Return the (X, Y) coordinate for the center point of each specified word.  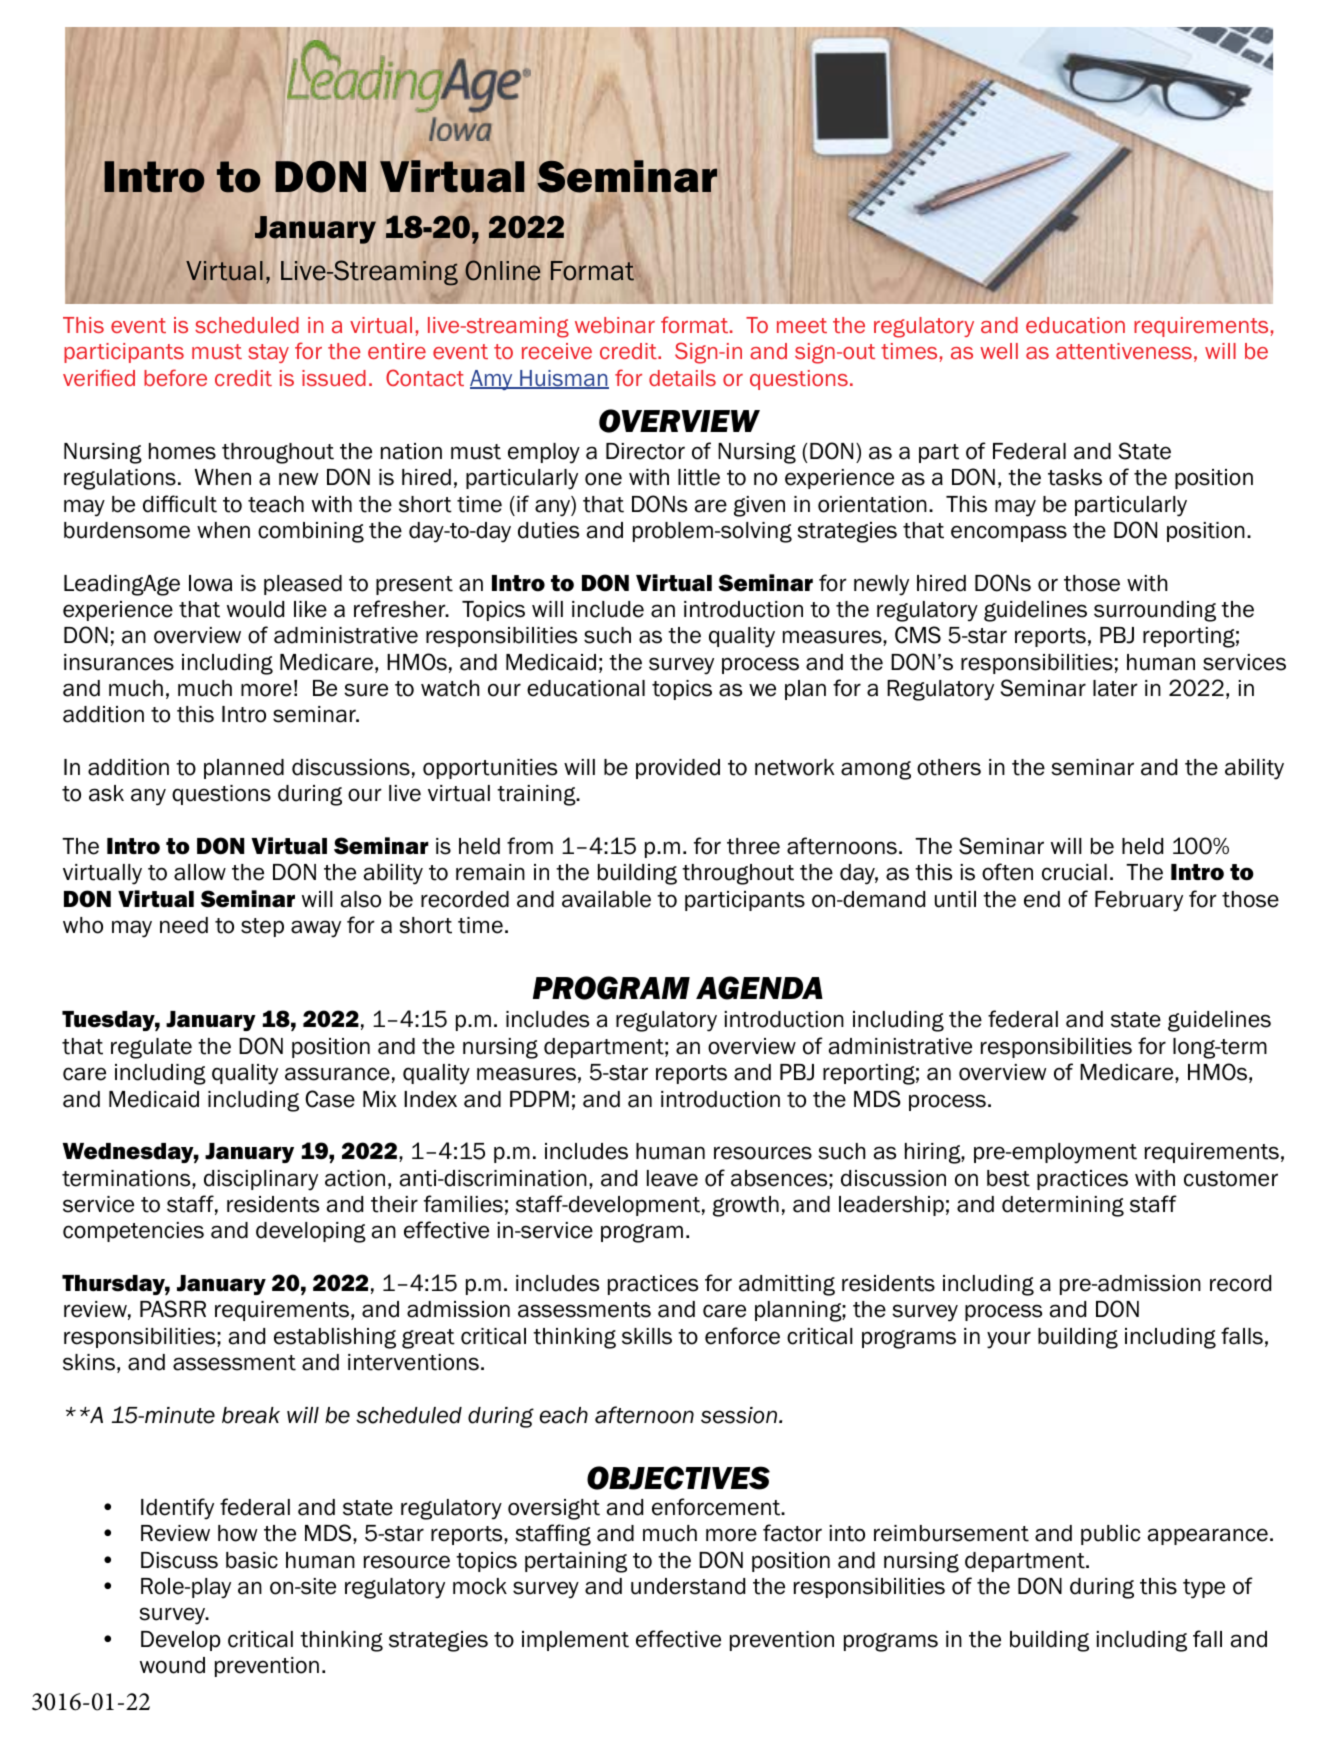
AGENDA (759, 988)
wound (172, 1665)
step (262, 927)
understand (688, 1586)
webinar (615, 325)
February (1139, 901)
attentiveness (1124, 351)
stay (268, 353)
